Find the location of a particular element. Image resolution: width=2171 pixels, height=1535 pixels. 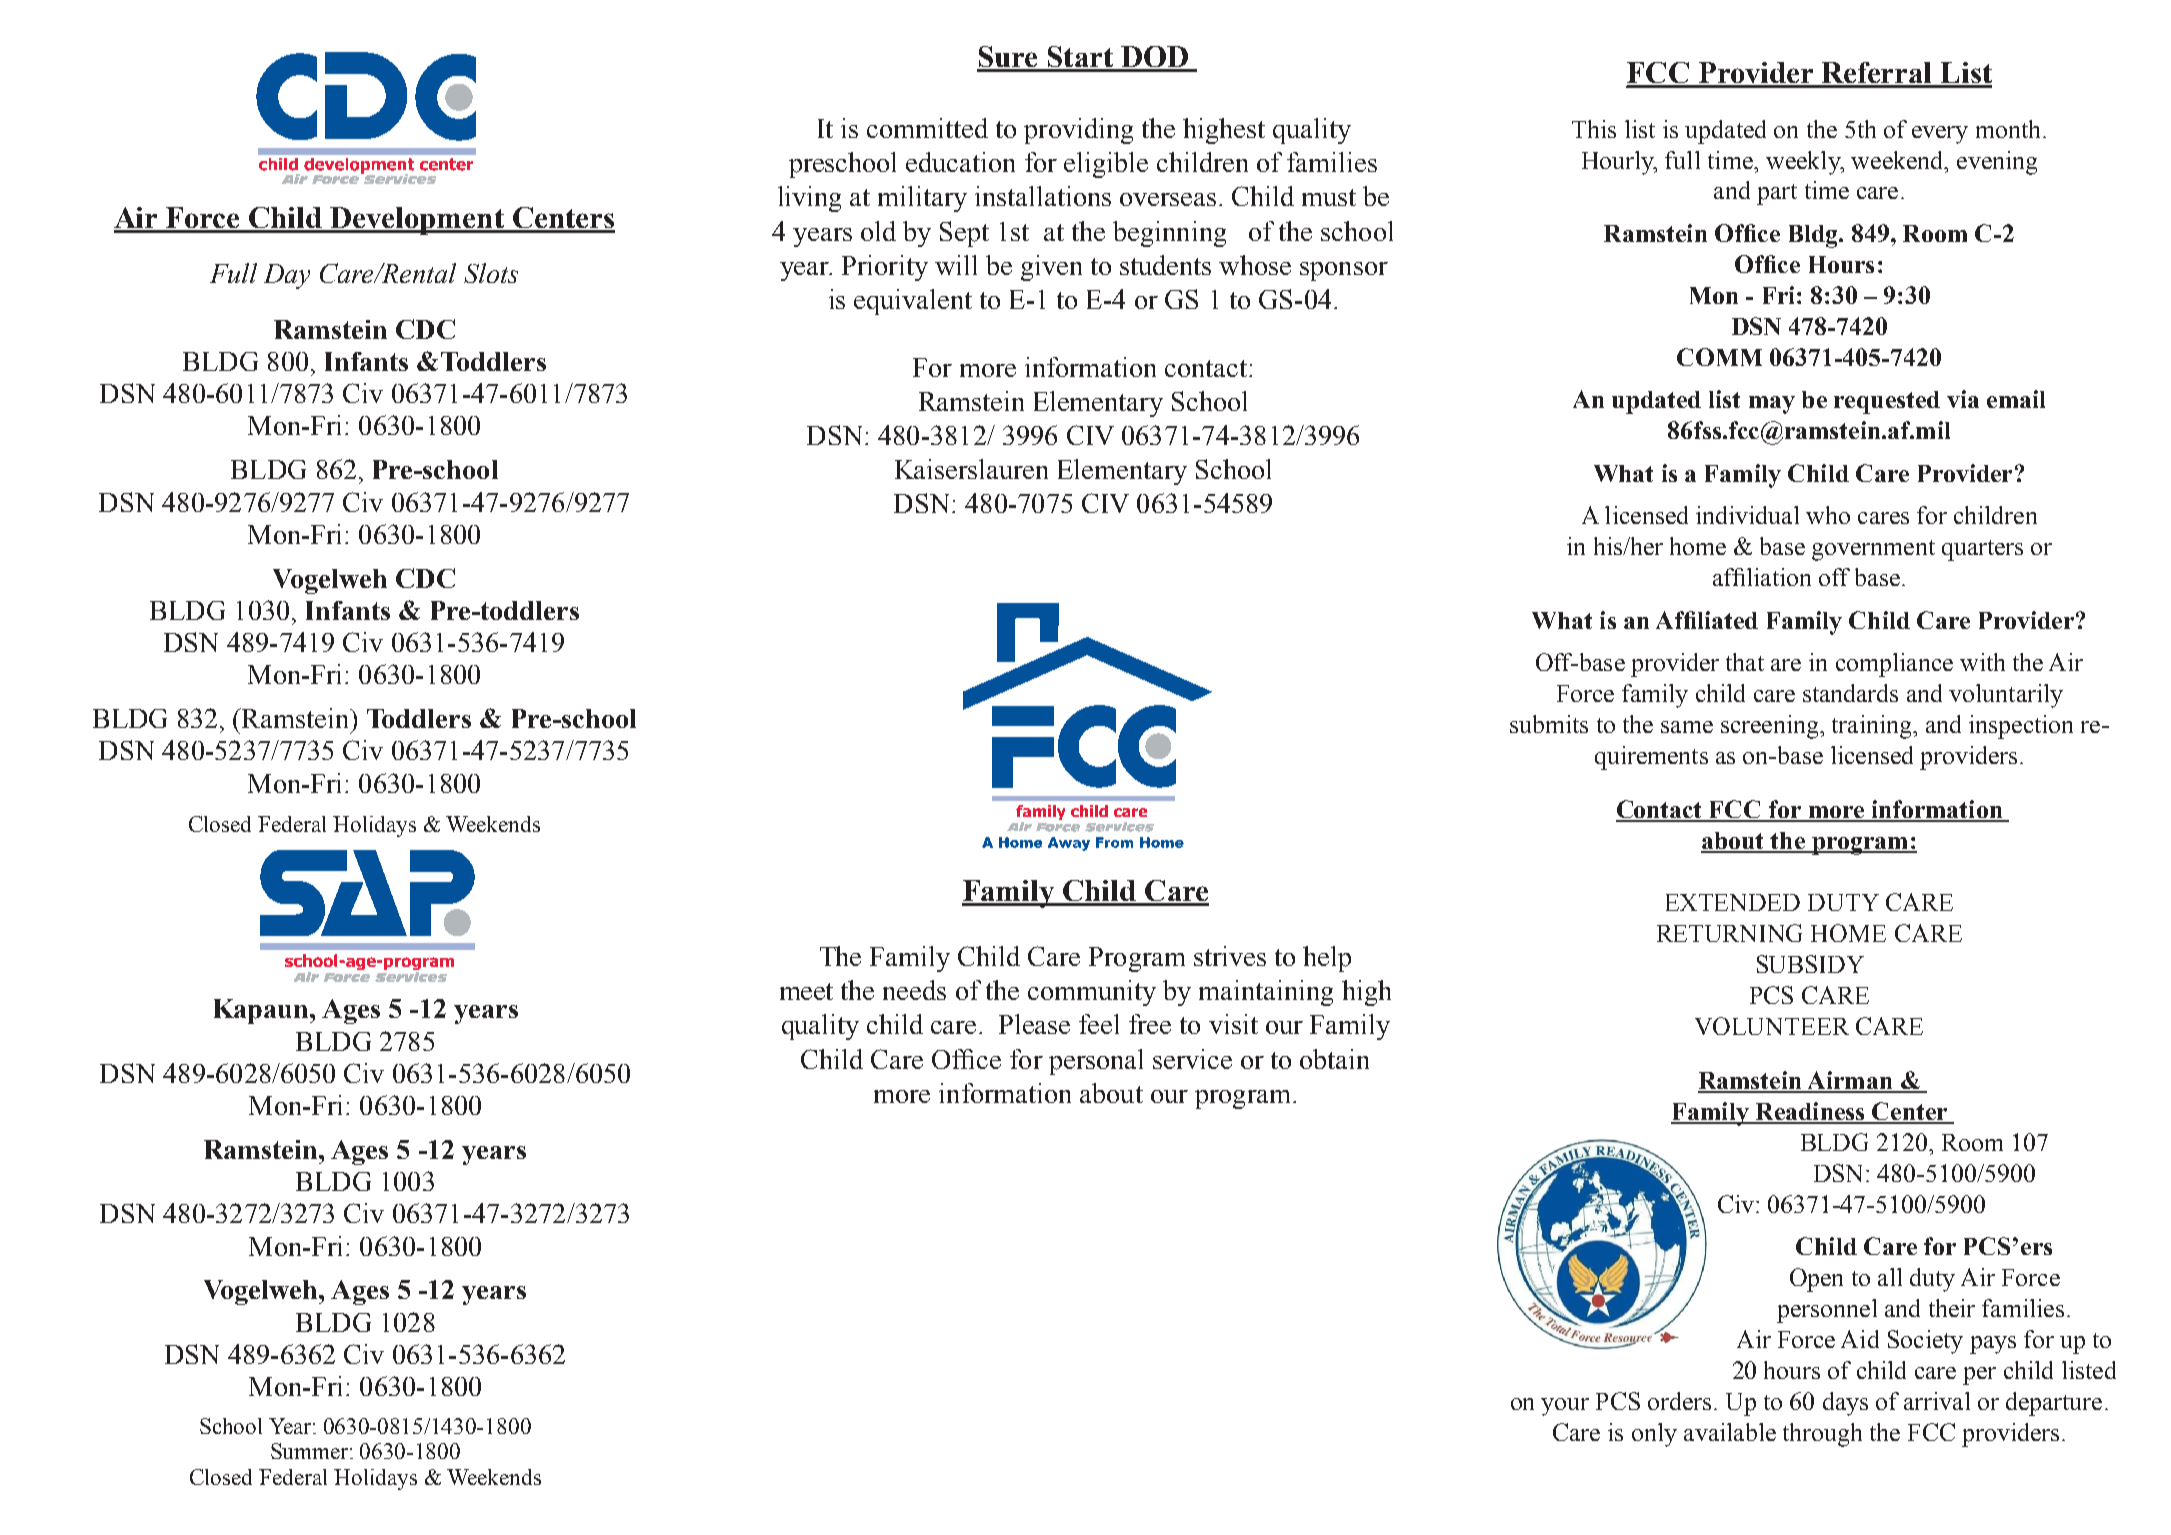

Development is located at coordinates (417, 221).
